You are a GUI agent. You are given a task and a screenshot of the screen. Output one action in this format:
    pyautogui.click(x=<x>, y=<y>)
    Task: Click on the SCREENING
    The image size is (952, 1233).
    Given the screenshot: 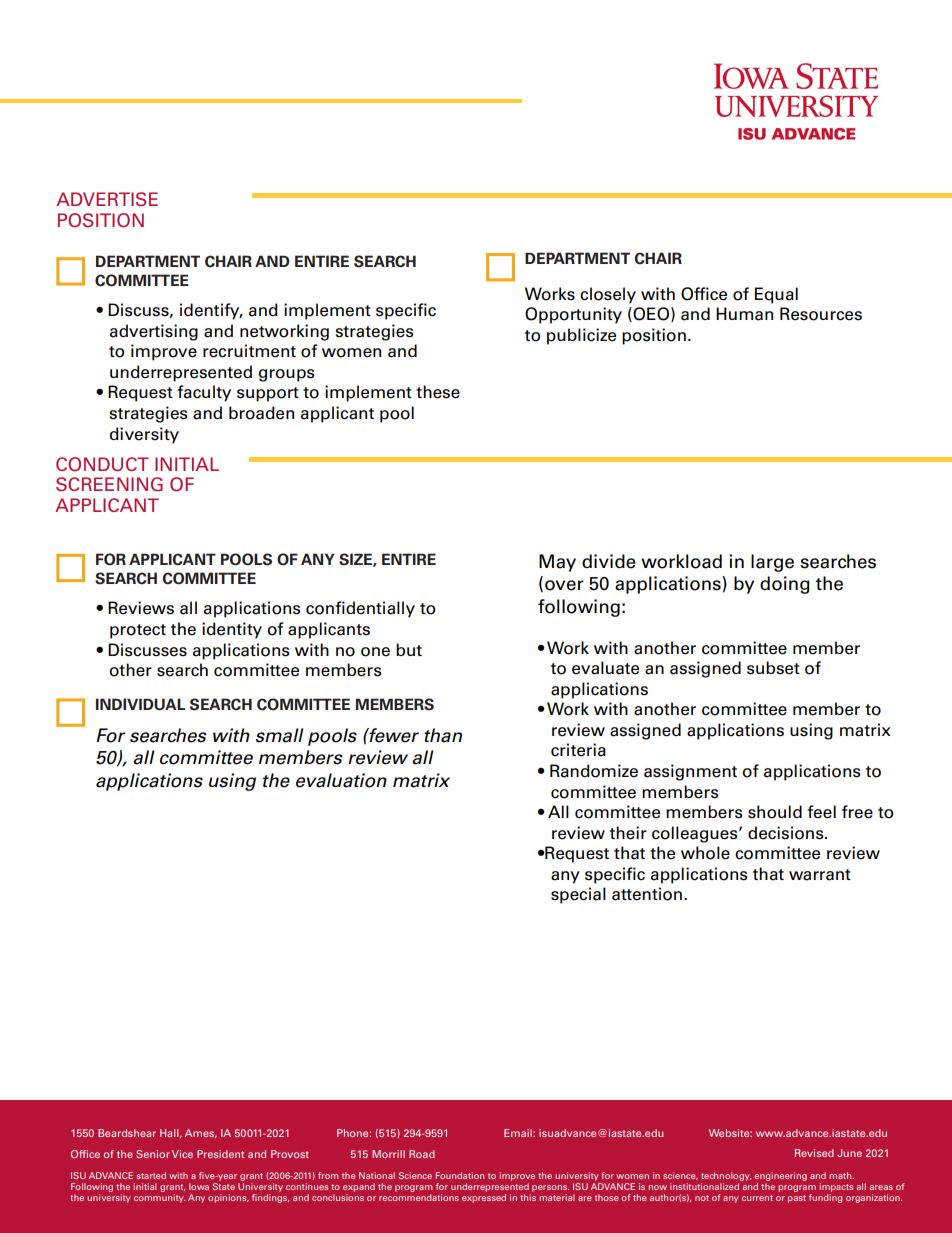 What is the action you would take?
    pyautogui.click(x=109, y=484)
